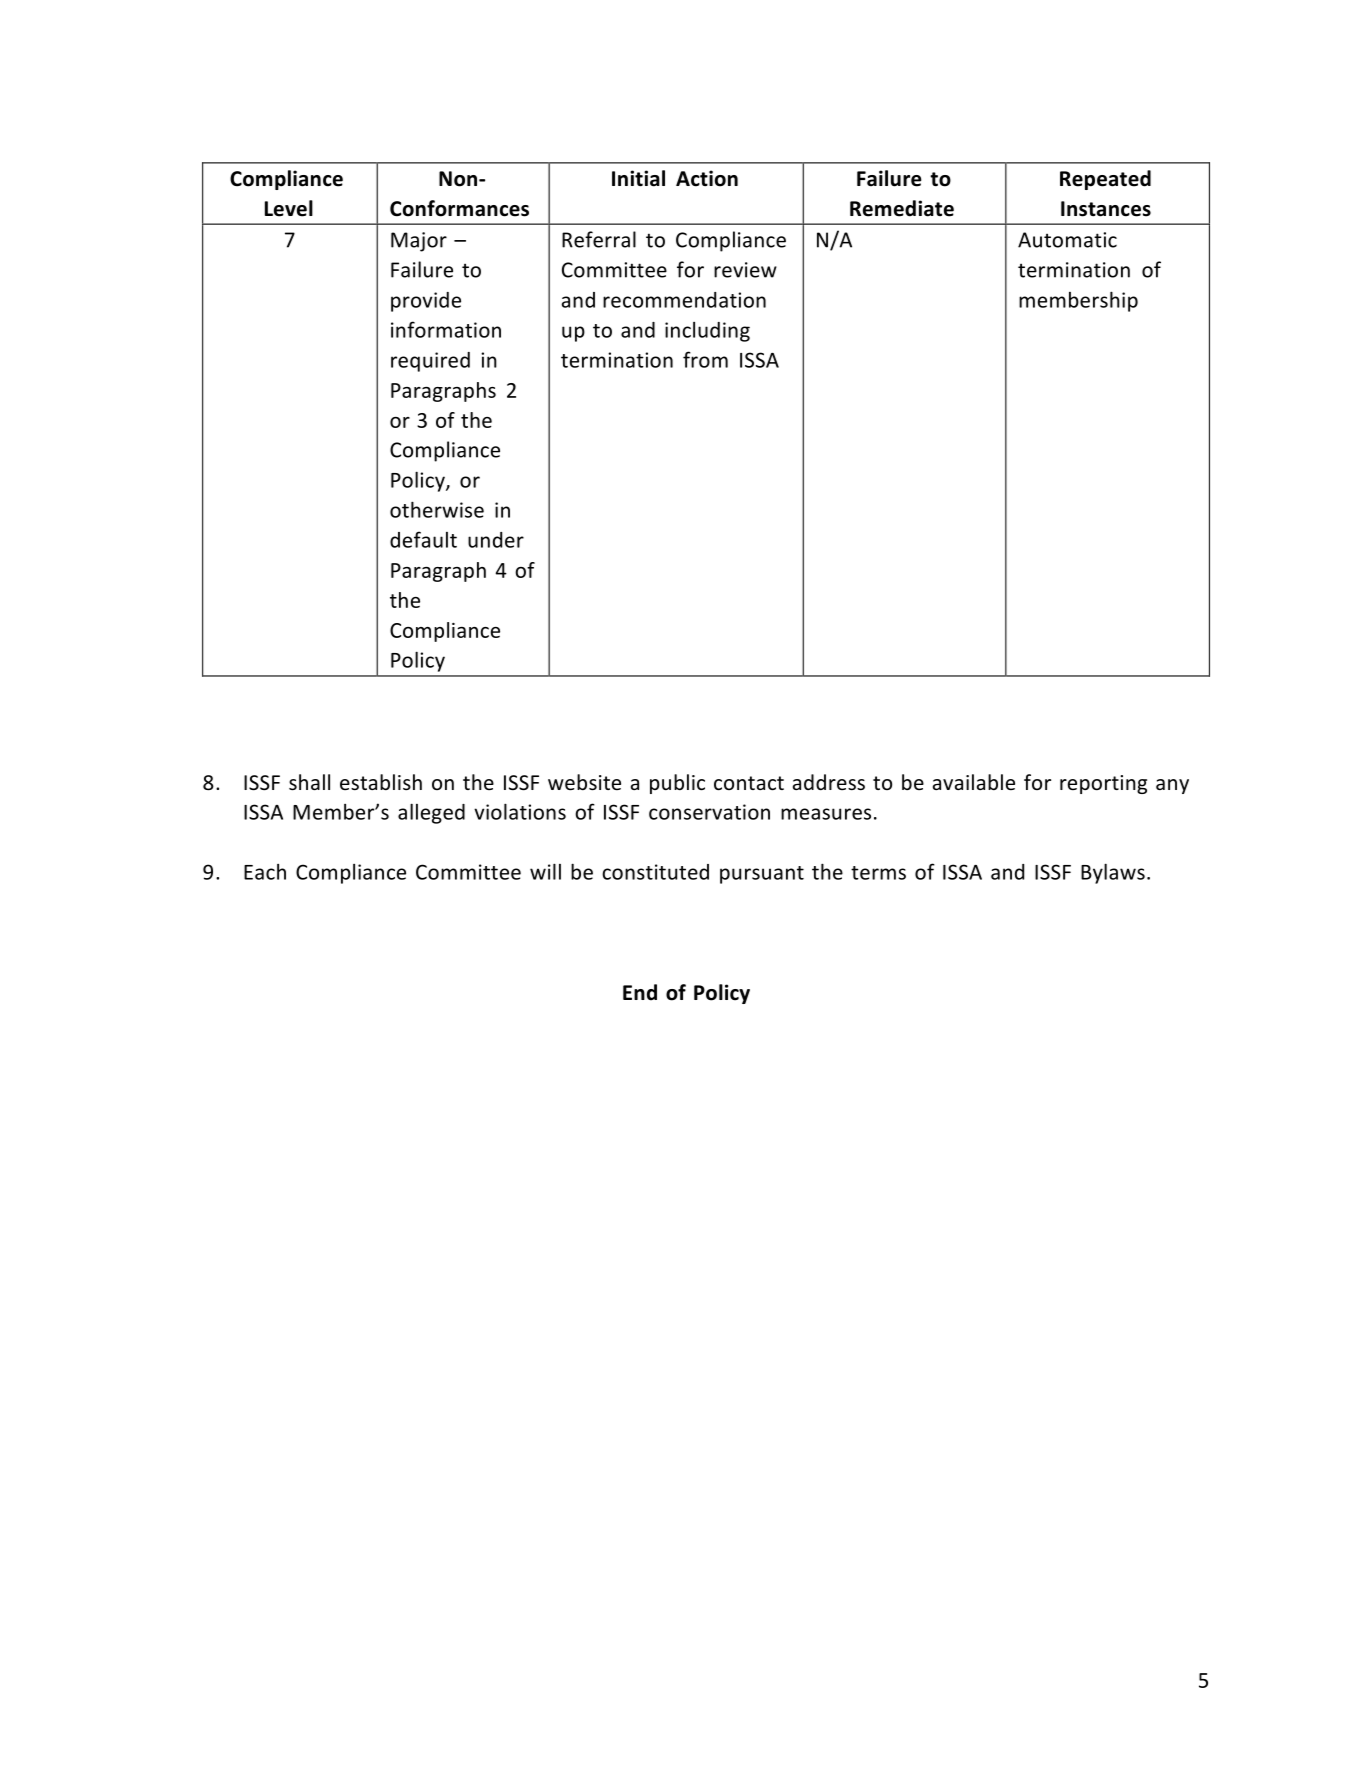 This screenshot has height=1773, width=1370. Describe the element at coordinates (430, 362) in the screenshot. I see `required` at that location.
